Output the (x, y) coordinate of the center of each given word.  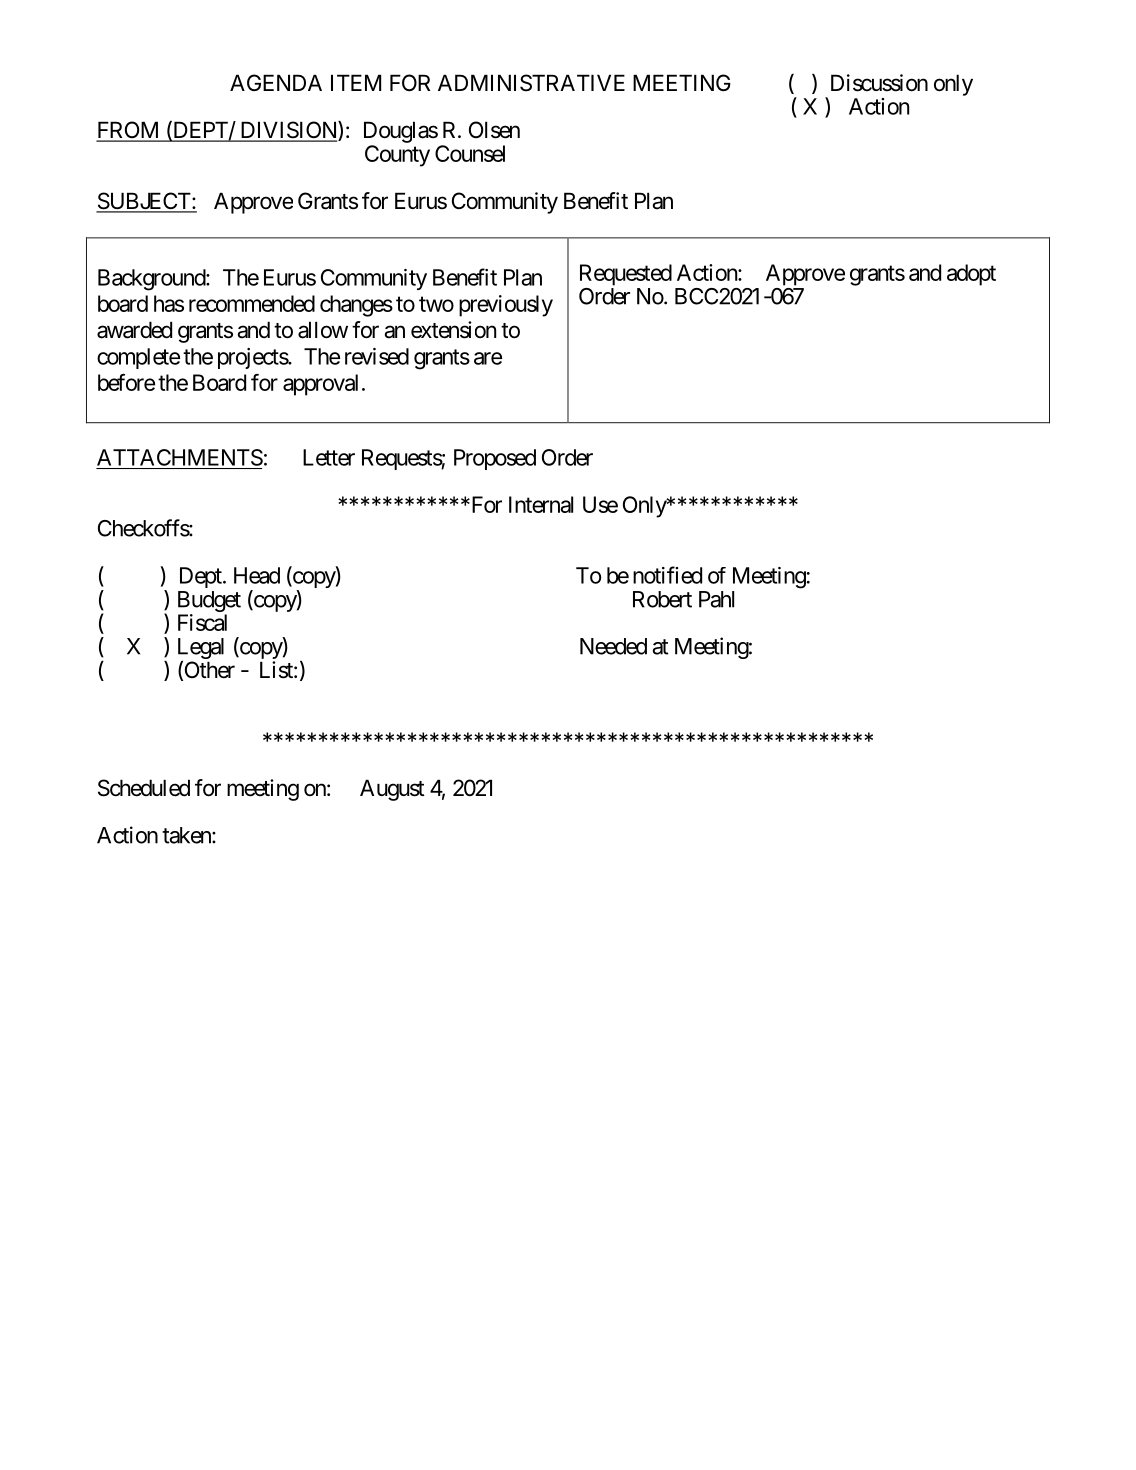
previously (506, 306)
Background (152, 280)
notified (667, 575)
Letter (329, 457)
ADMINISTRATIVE (531, 83)
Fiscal (202, 622)
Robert (662, 599)
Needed (613, 646)
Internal (541, 504)
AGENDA (276, 82)
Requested (626, 275)
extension (453, 330)
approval (320, 385)
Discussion (879, 83)
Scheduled (144, 788)
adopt (971, 275)
